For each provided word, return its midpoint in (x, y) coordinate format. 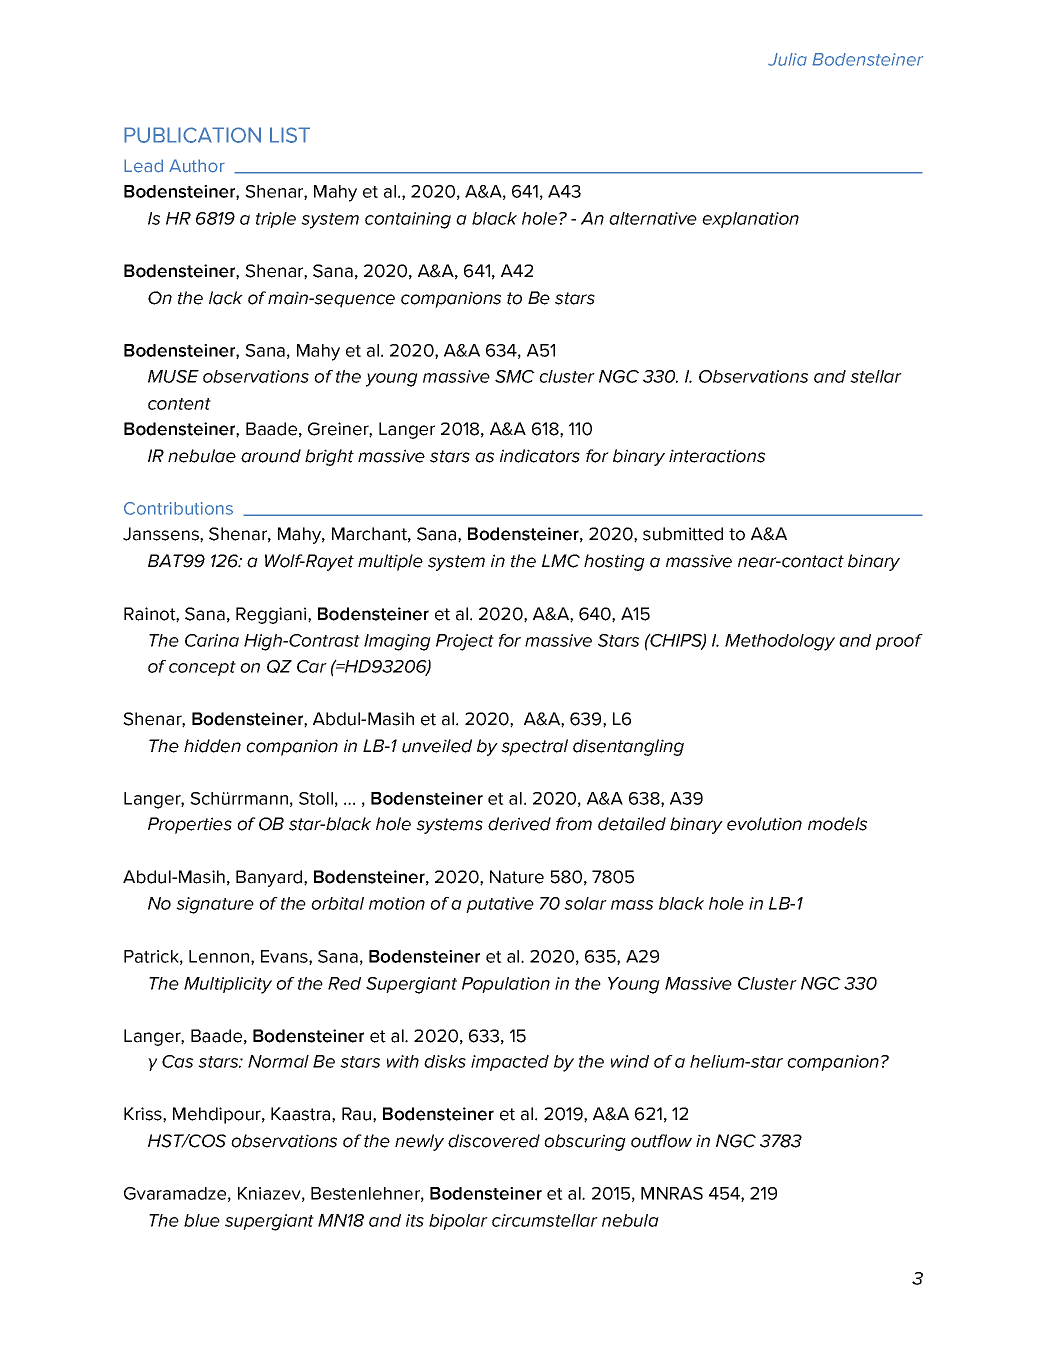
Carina (212, 640)
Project (465, 642)
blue (202, 1220)
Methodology (780, 642)
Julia (787, 59)
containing (408, 220)
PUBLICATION (192, 135)
